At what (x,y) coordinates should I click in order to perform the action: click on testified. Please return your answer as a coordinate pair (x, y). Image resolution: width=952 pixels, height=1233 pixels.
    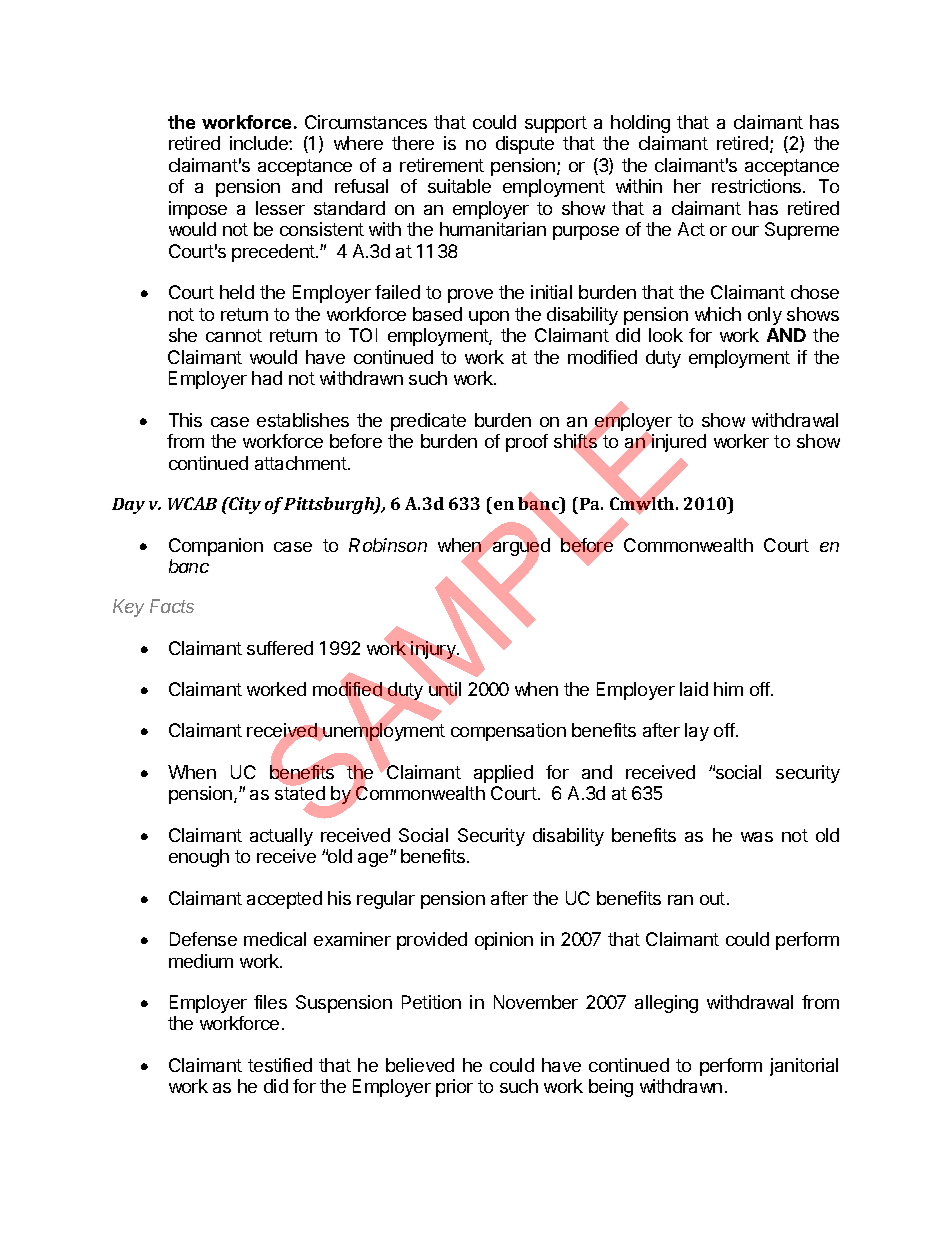
    Looking at the image, I should click on (280, 1065).
